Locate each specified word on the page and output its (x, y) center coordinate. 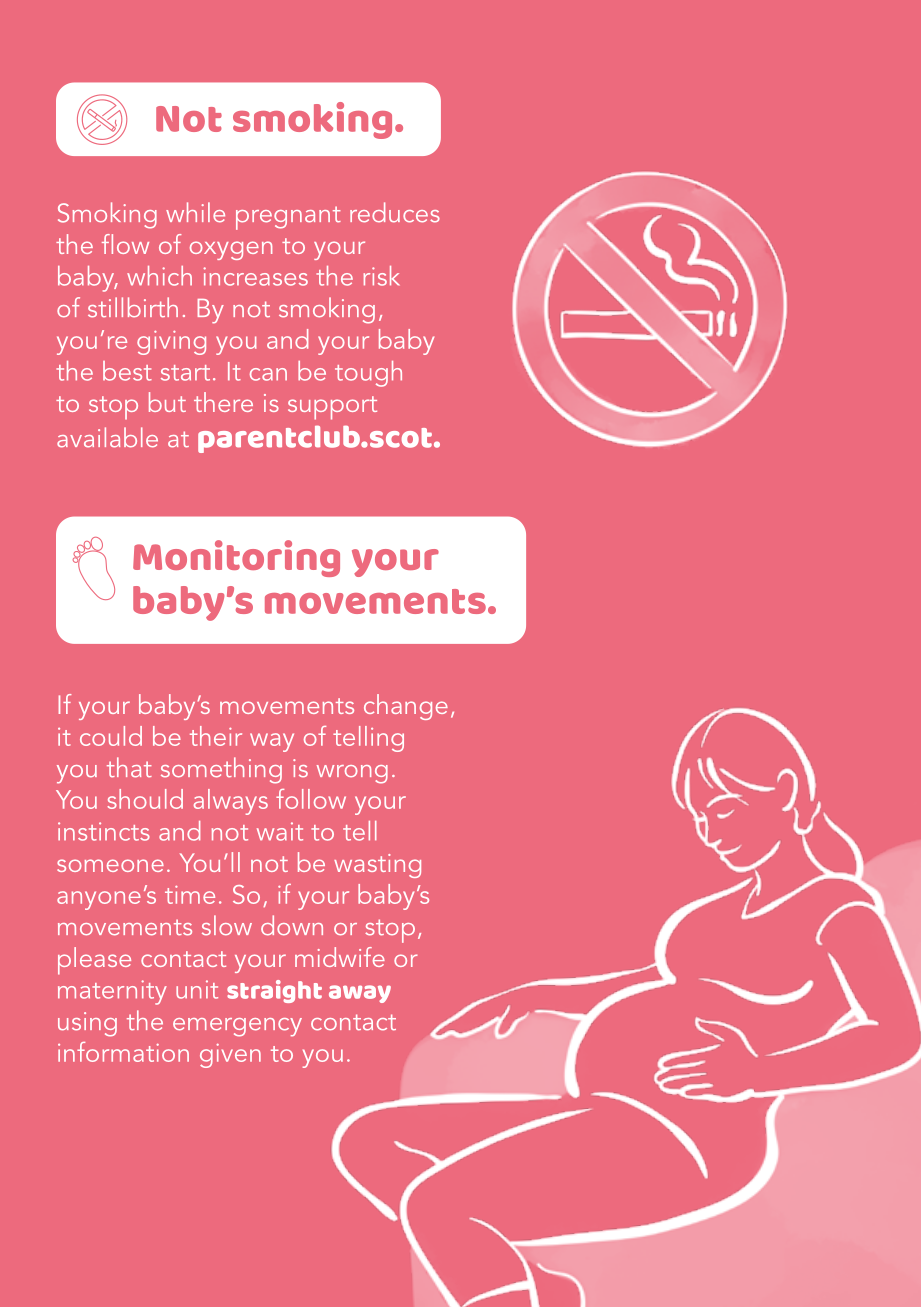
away (360, 994)
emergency (237, 1027)
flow (125, 244)
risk (382, 276)
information (123, 1052)
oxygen (231, 250)
